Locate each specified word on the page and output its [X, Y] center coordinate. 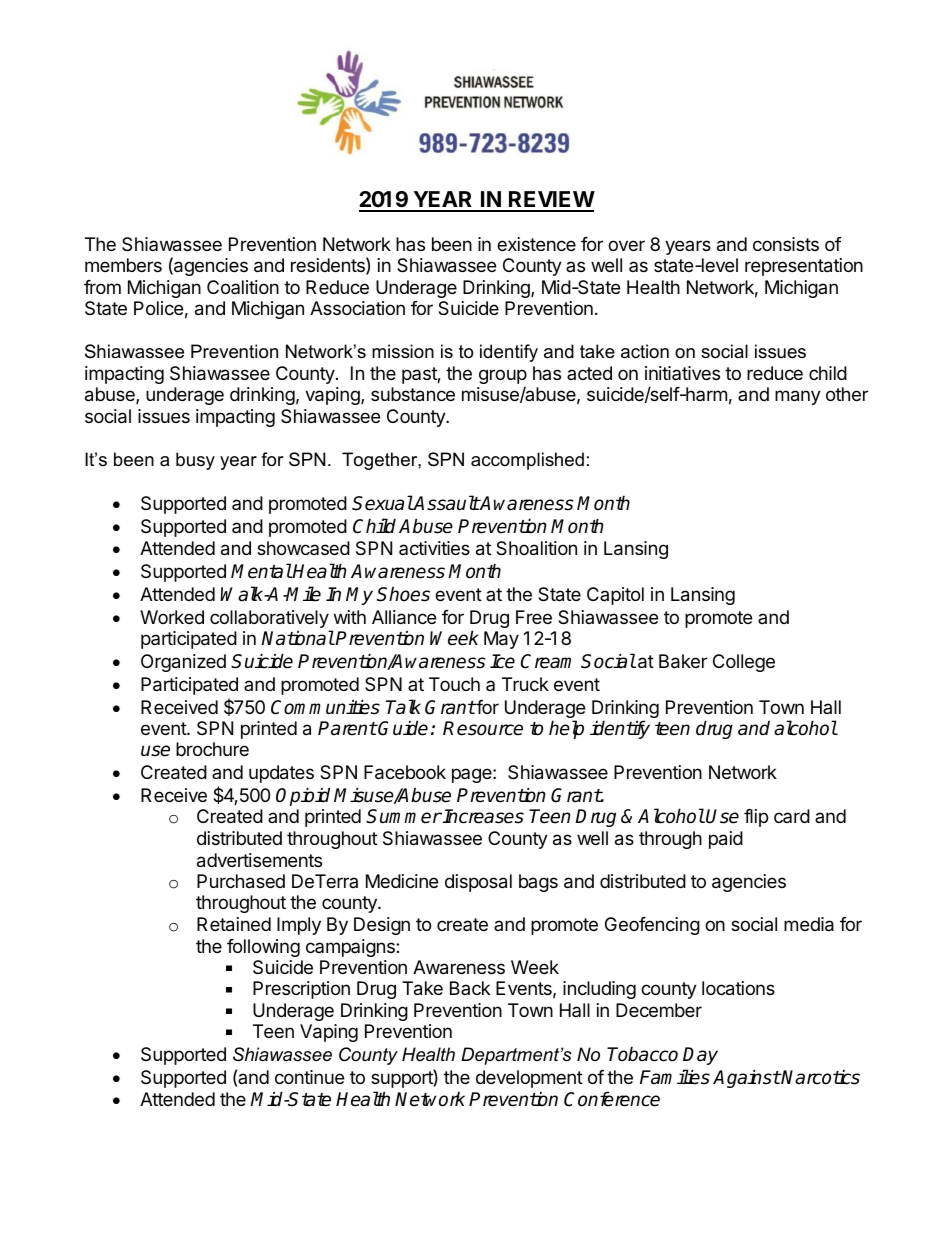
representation [804, 267]
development [529, 1079]
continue [309, 1077]
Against [747, 1078]
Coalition [243, 287]
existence [536, 244]
